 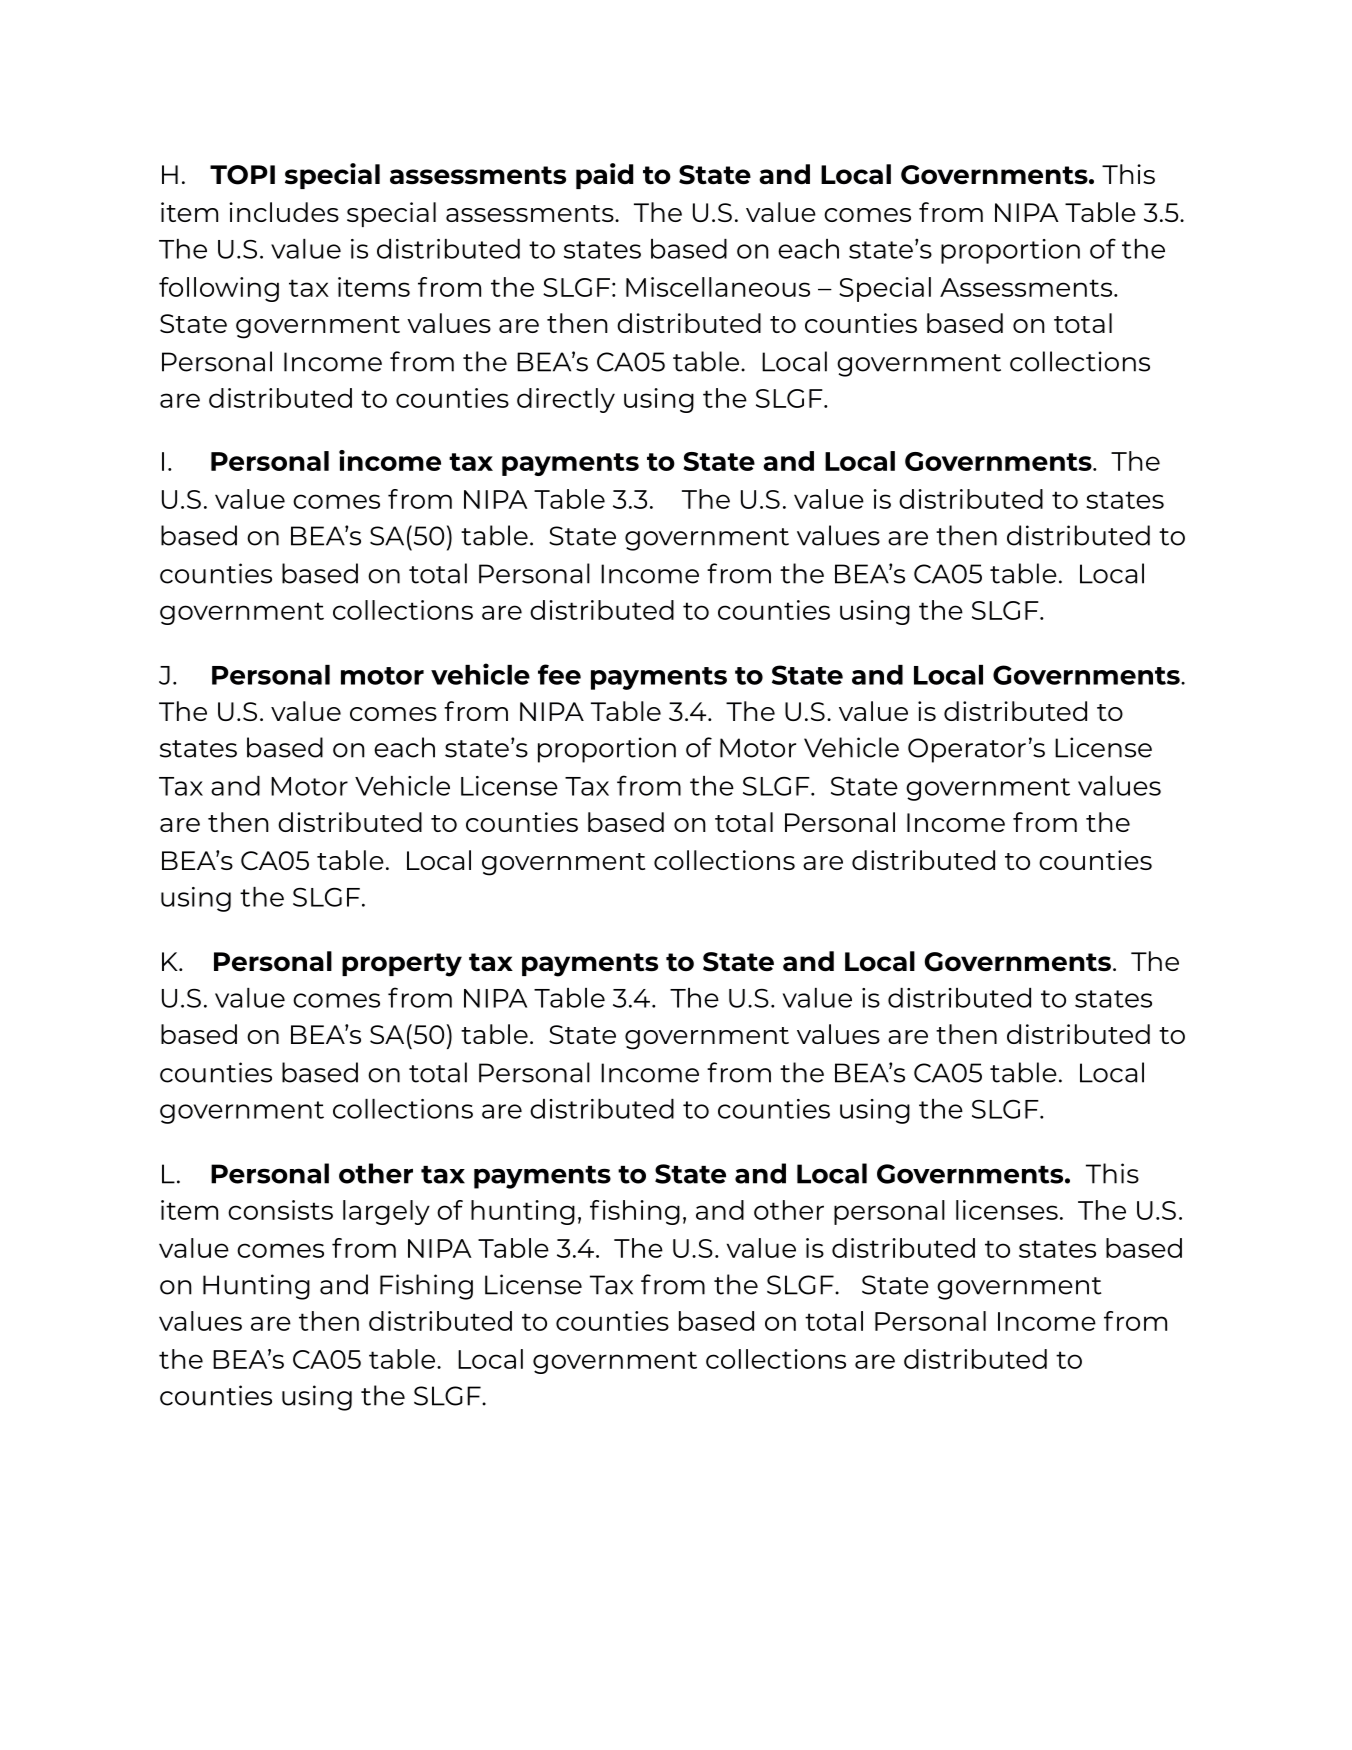 I want to click on largely, so click(x=386, y=1212).
